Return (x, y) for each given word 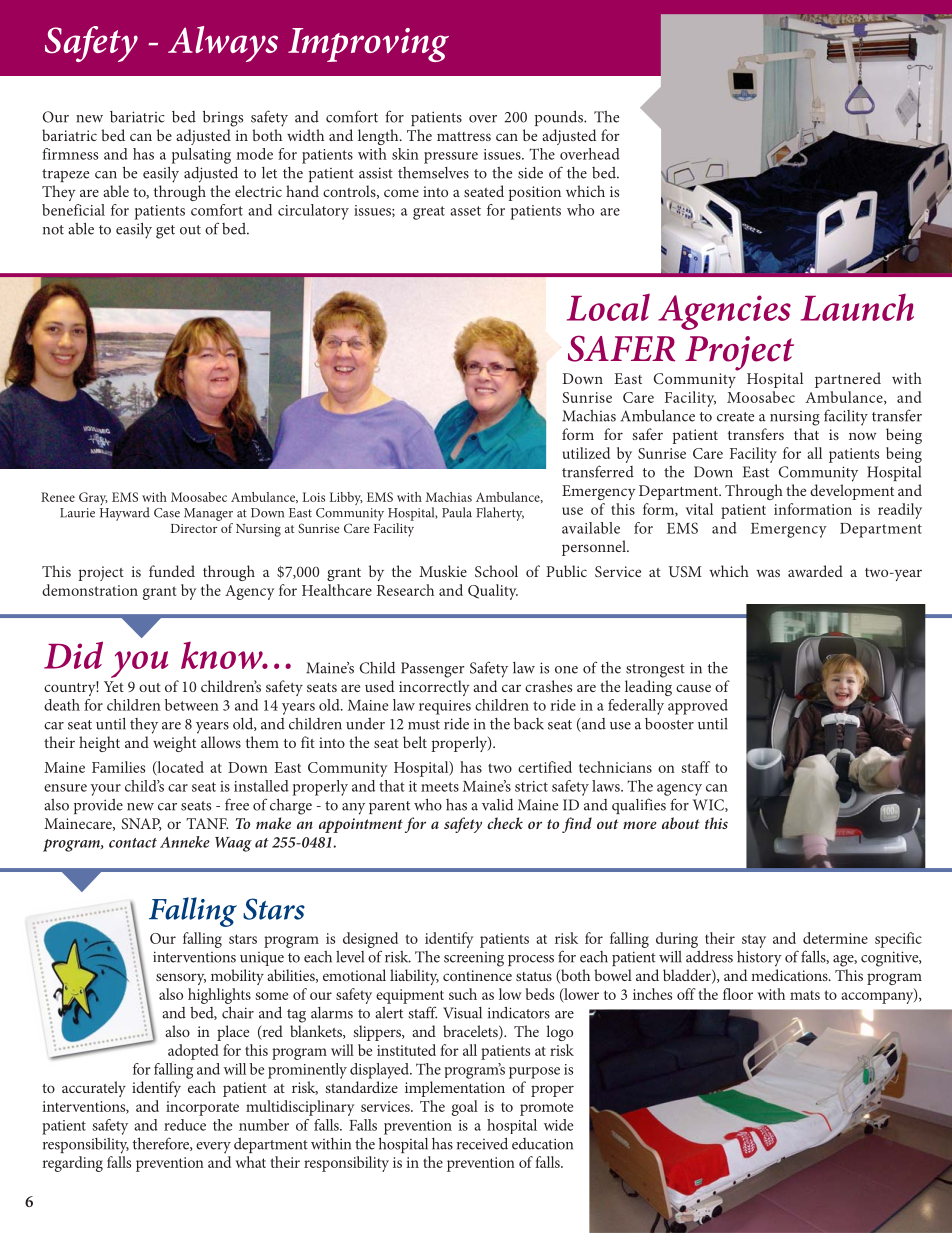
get (165, 232)
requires (445, 707)
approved (698, 707)
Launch (857, 307)
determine (835, 938)
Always (223, 44)
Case (167, 513)
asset (465, 211)
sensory (181, 979)
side (530, 173)
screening (474, 959)
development (852, 492)
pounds (560, 118)
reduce (185, 1125)
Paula (457, 512)
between (192, 705)
